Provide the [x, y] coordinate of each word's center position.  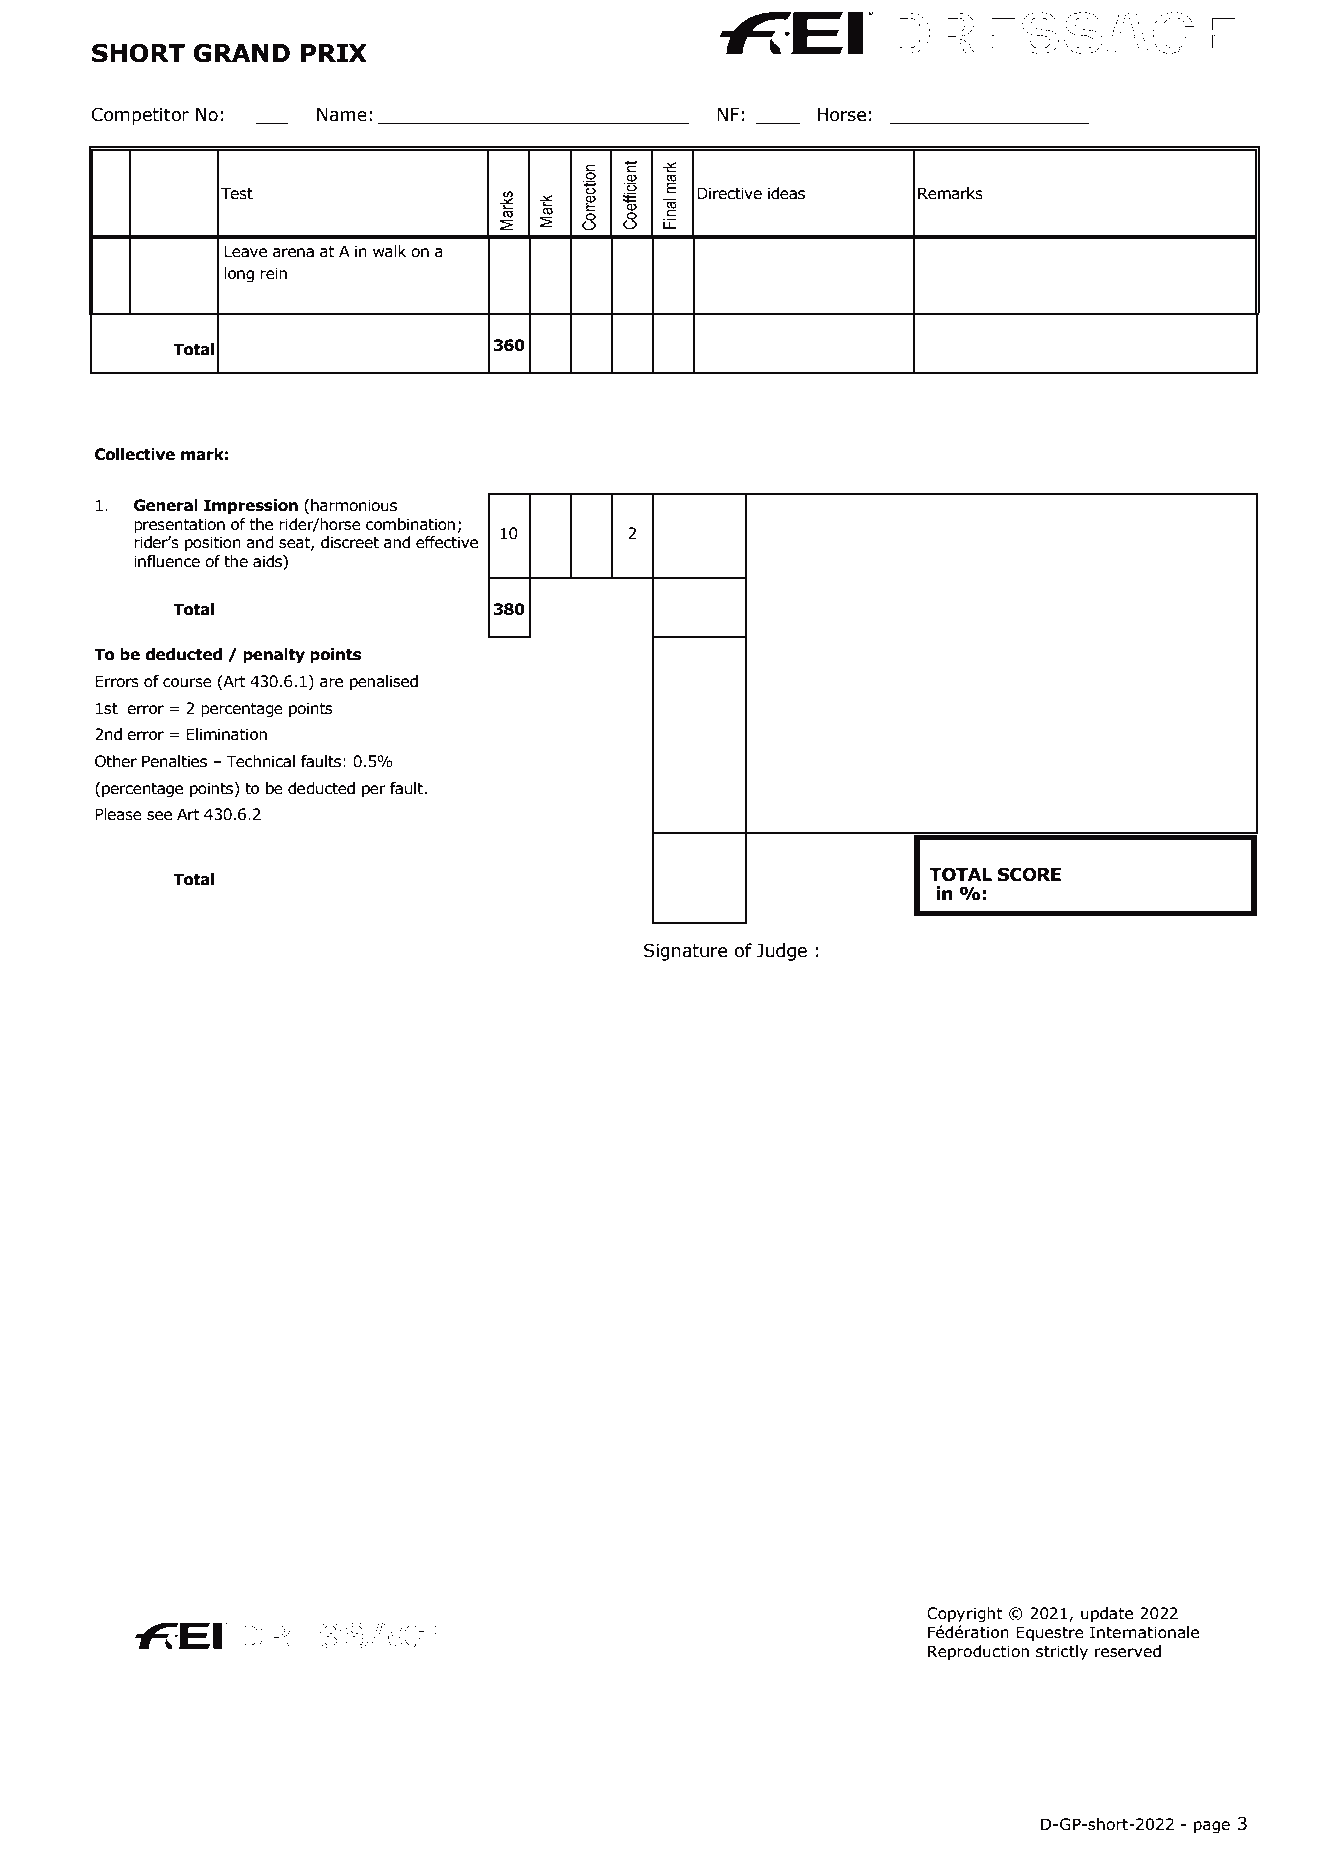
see [159, 816]
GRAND [241, 53]
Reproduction [978, 1652]
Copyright [965, 1614]
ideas [786, 193]
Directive [729, 193]
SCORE [1029, 874]
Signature [685, 952]
